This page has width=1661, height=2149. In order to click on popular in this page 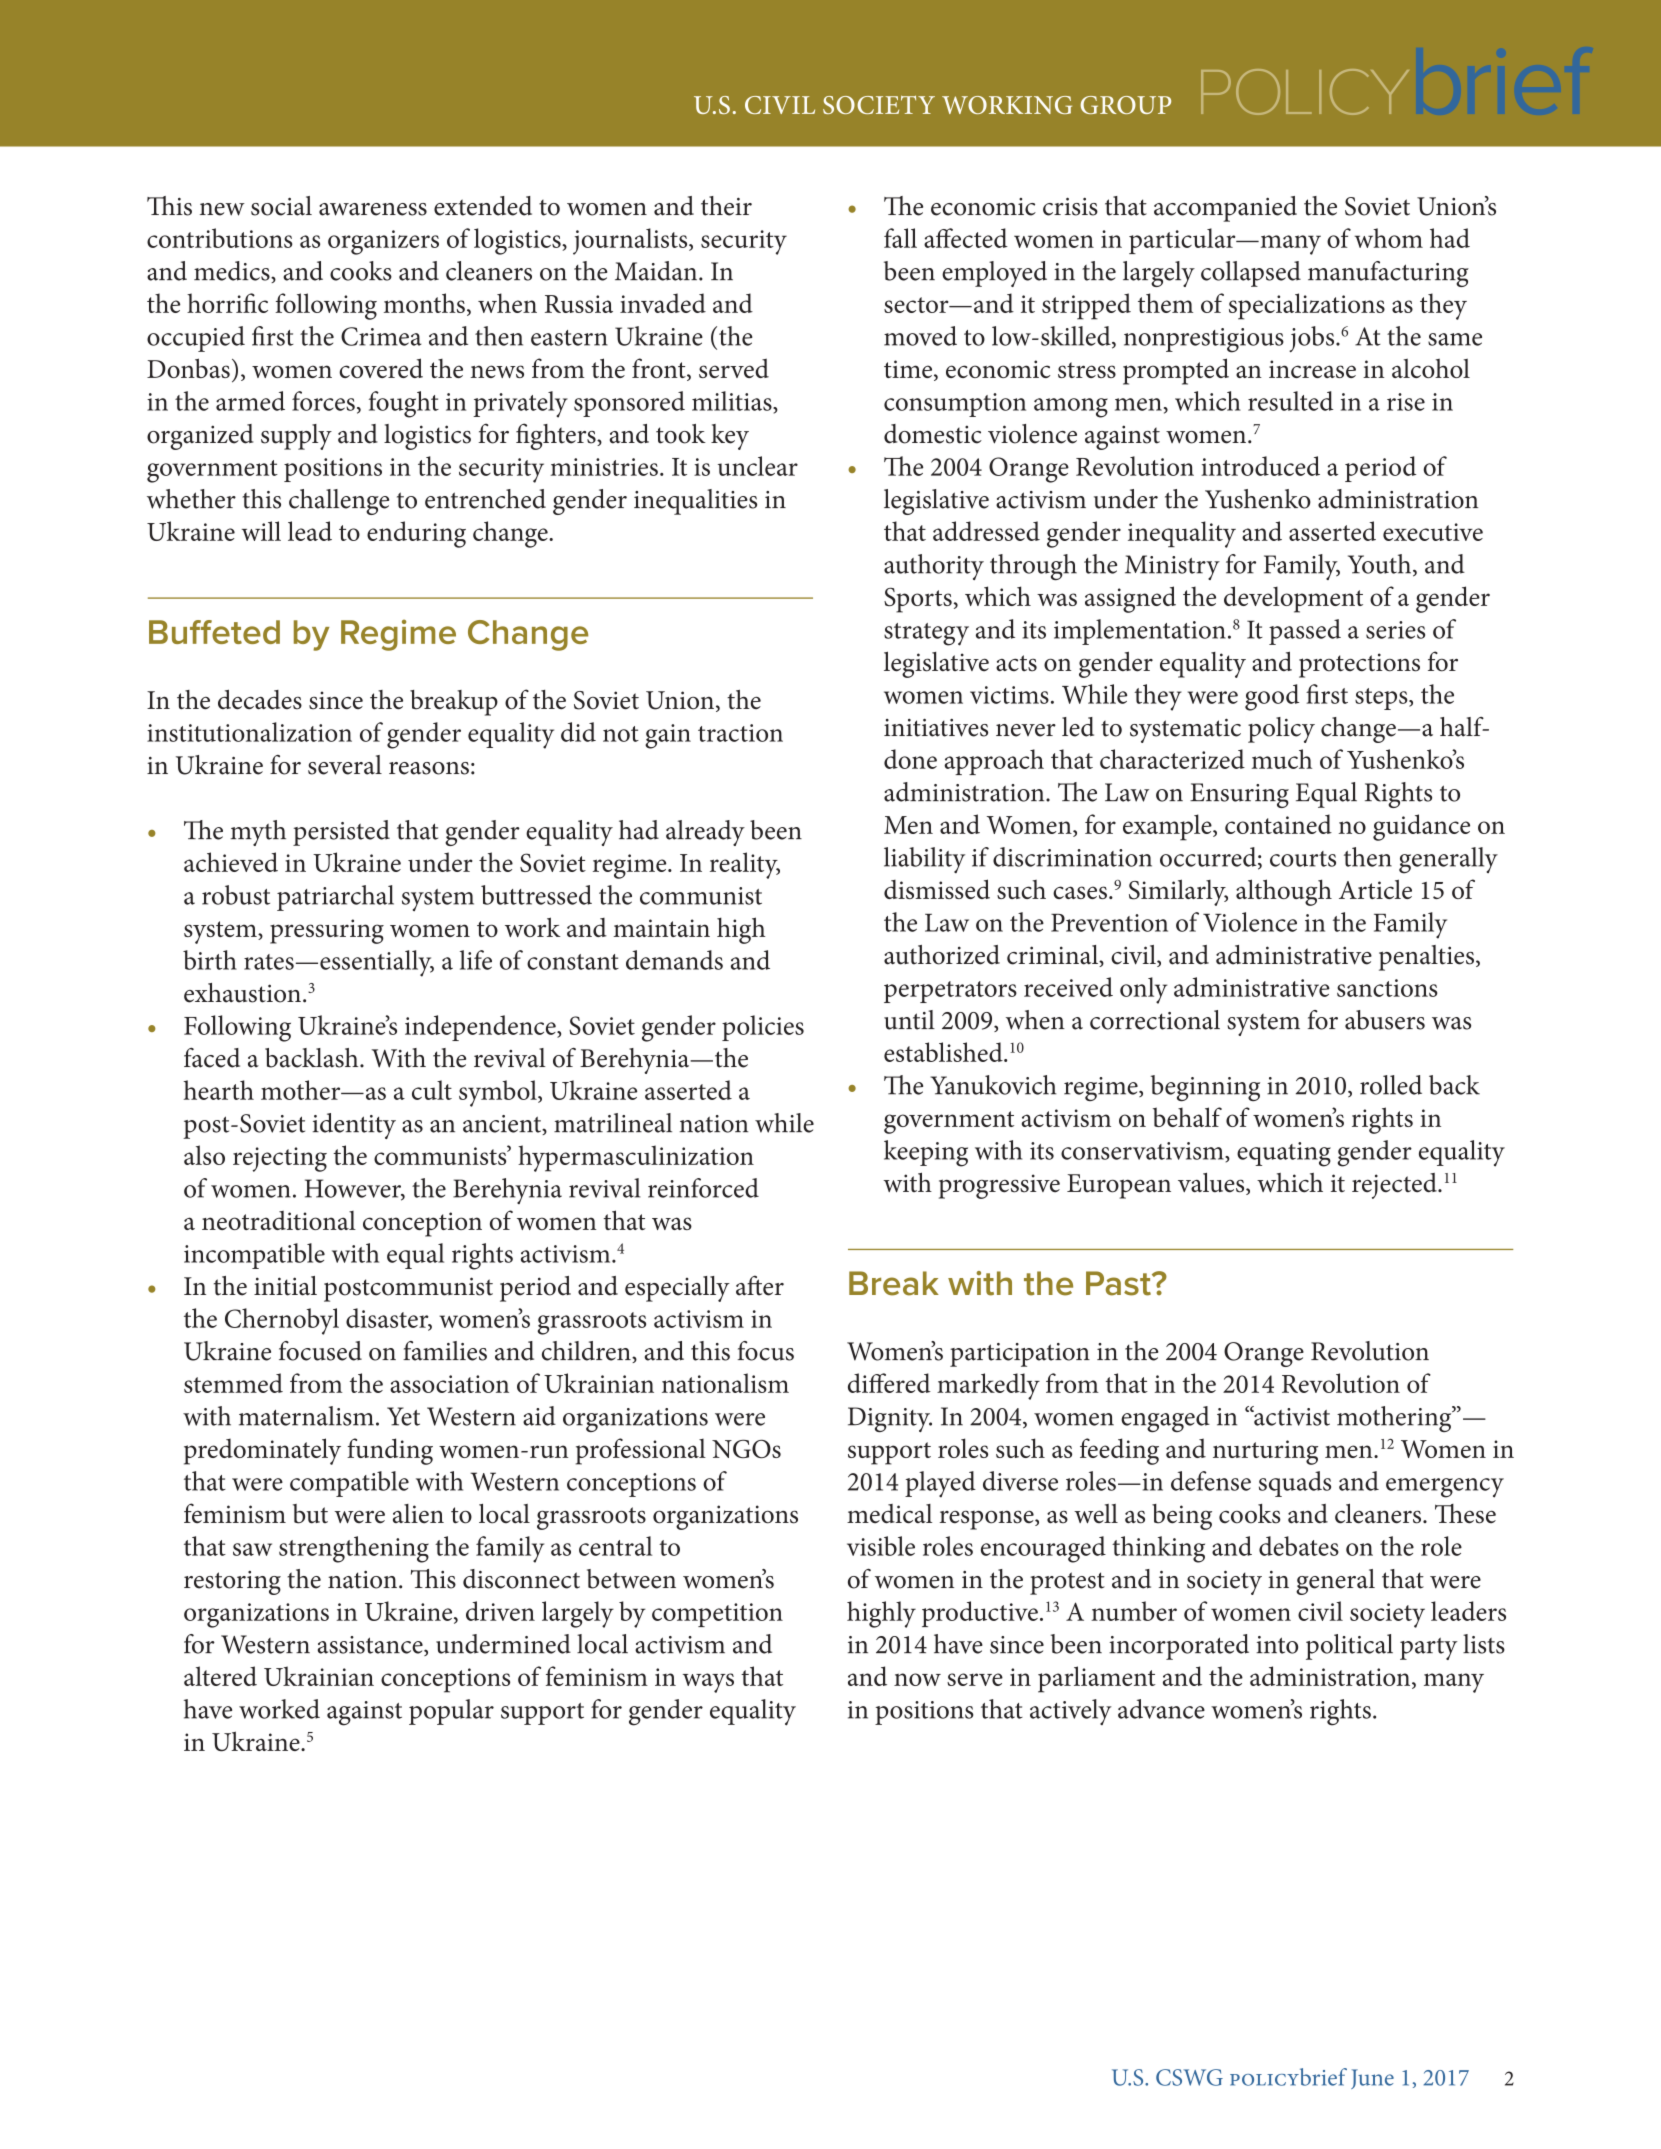, I will do `click(451, 1712)`.
